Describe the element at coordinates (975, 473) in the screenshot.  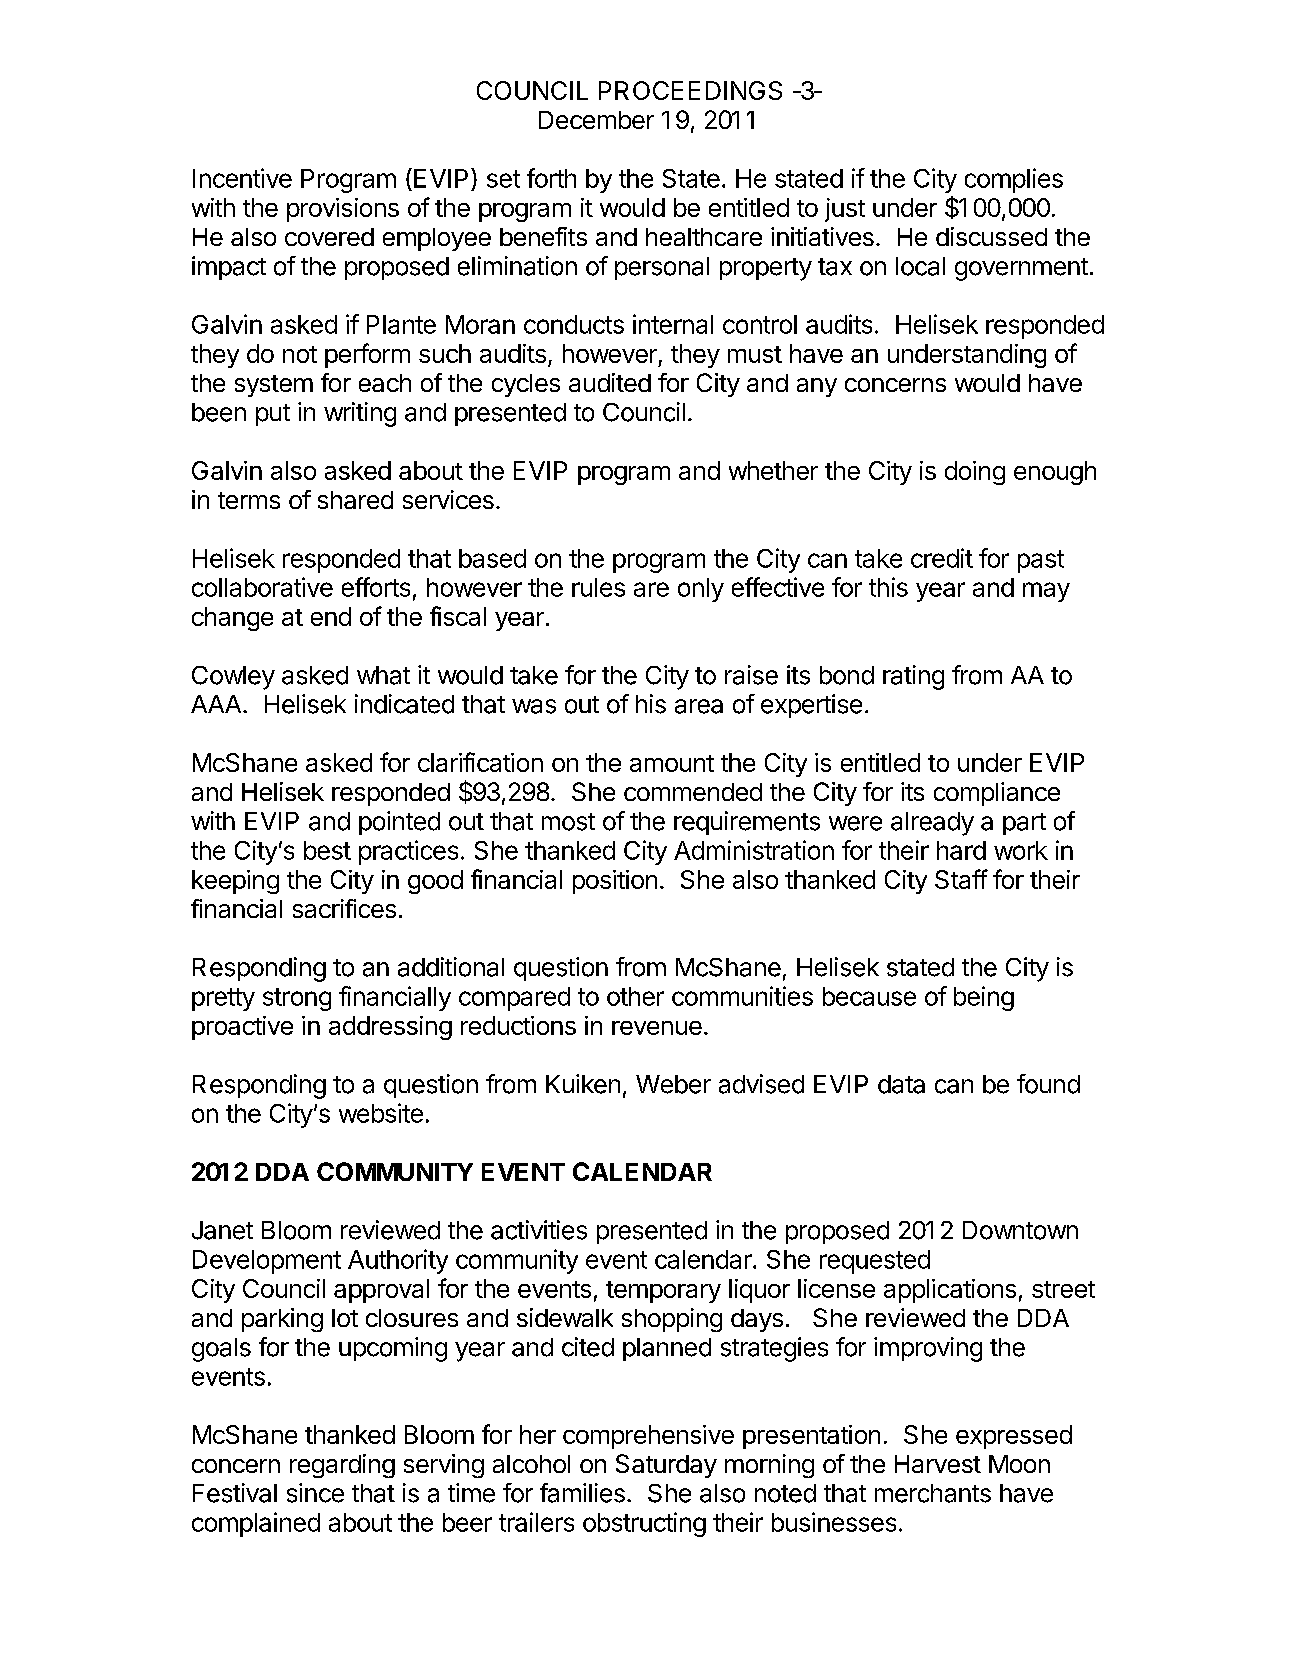
I see `doing` at that location.
